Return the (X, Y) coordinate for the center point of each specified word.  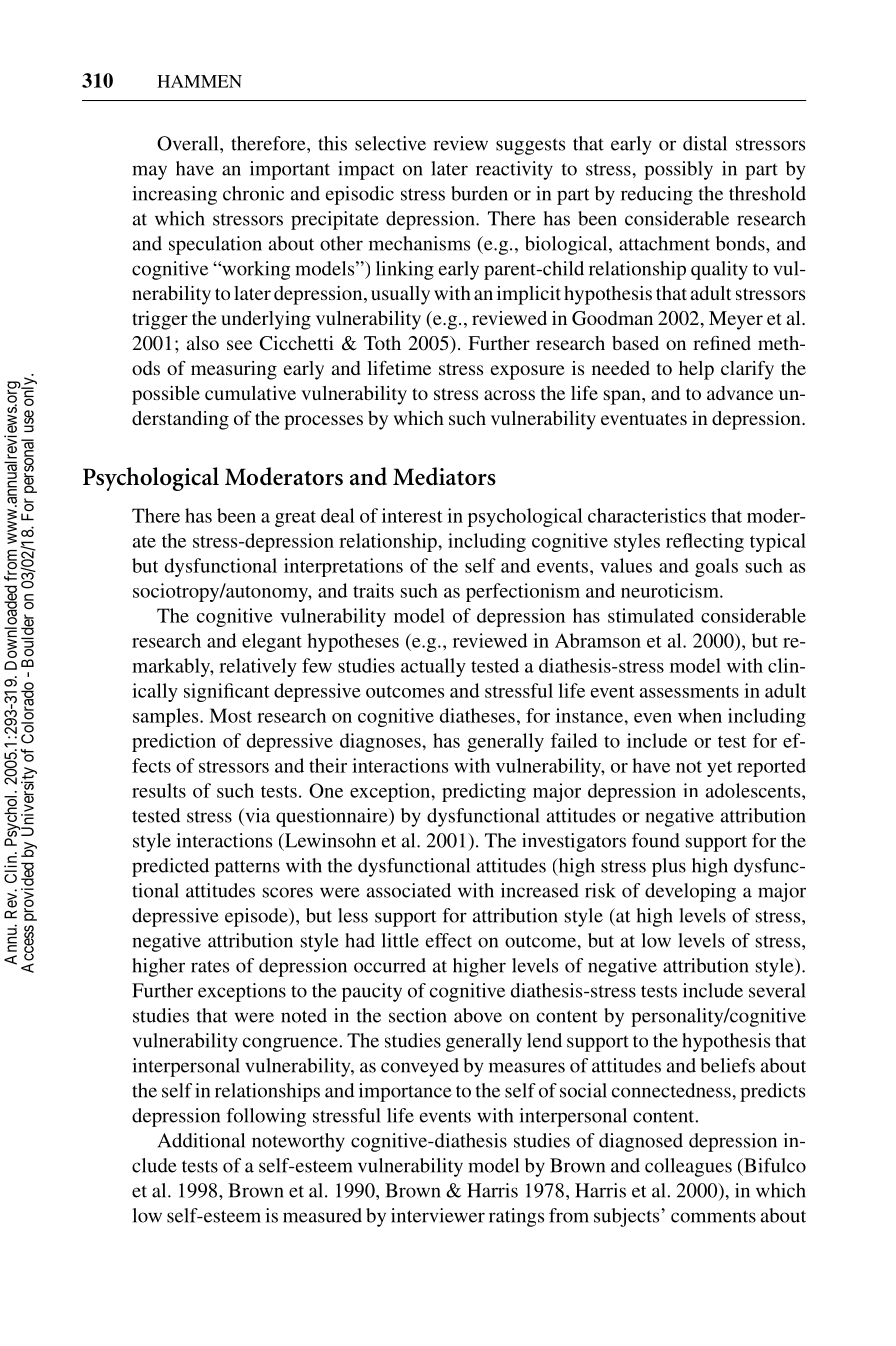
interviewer (438, 1215)
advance (740, 393)
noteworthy (298, 1142)
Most (230, 715)
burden (479, 193)
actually (433, 667)
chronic (253, 193)
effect (449, 940)
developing (690, 892)
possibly (678, 170)
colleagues (688, 1167)
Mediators (444, 476)
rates (210, 967)
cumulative (250, 393)
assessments (689, 692)
